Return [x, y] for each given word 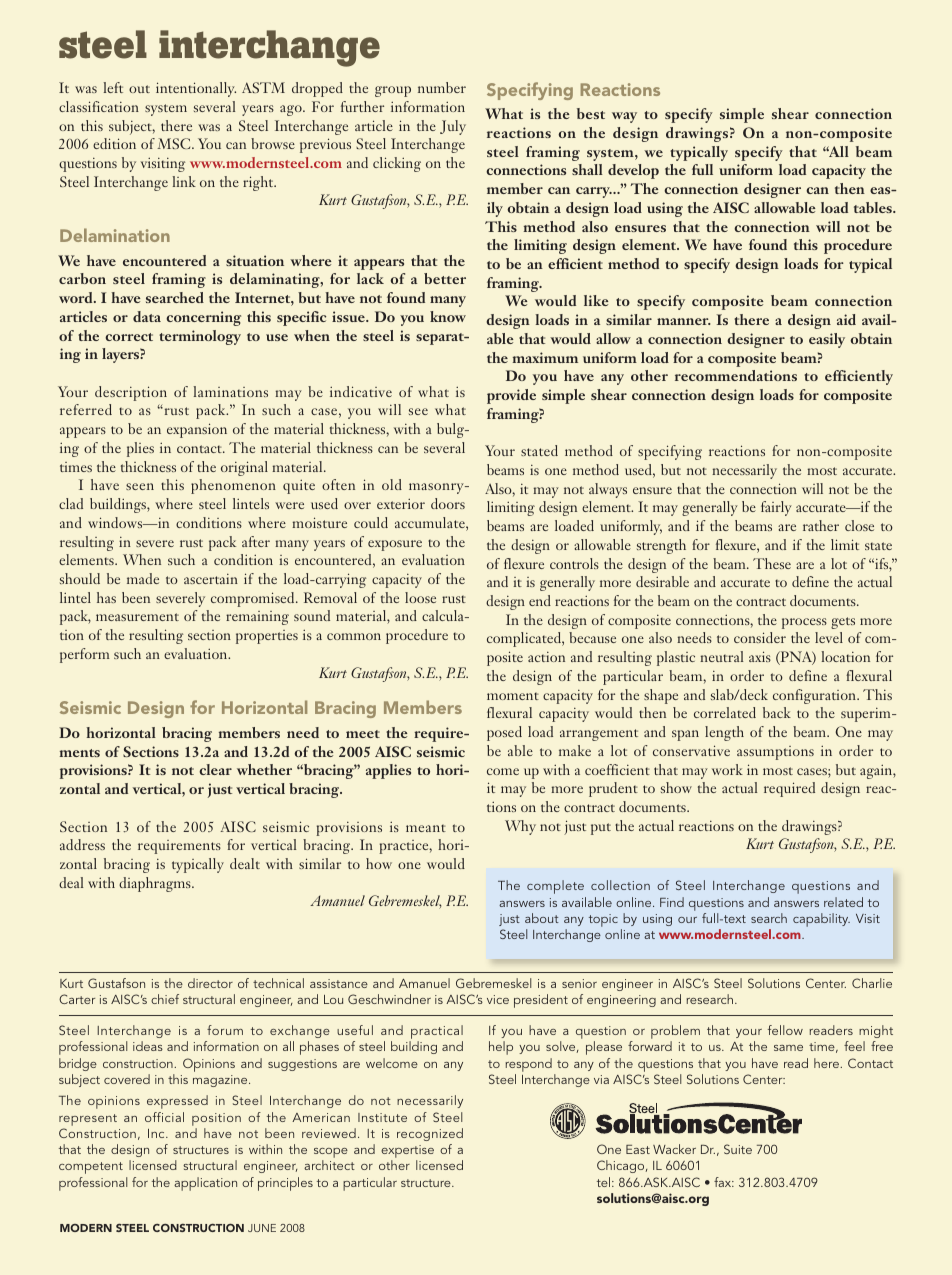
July [453, 127]
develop [633, 171]
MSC [175, 143]
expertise [407, 1153]
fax [724, 1182]
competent [91, 1168]
